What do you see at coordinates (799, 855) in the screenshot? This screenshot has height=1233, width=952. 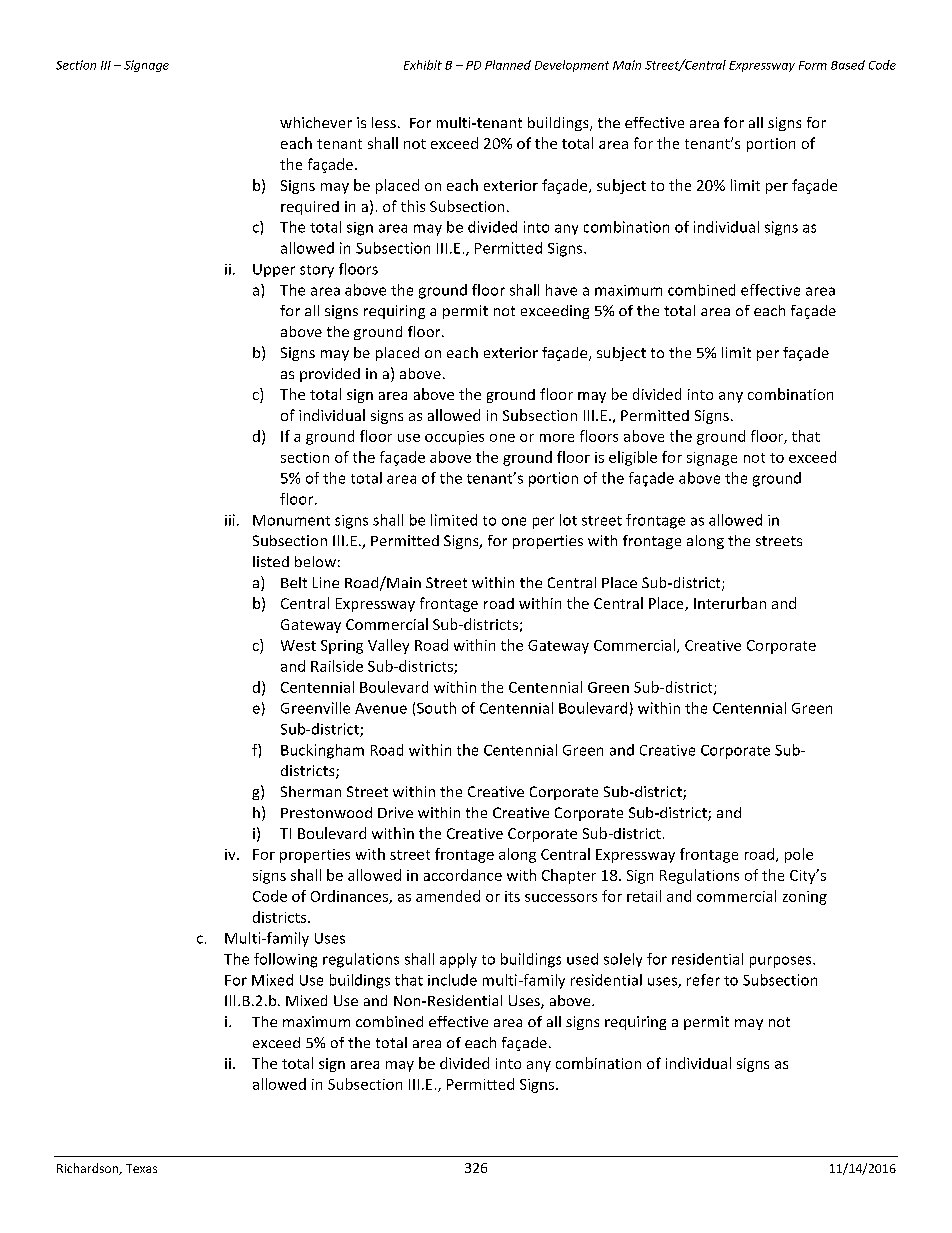 I see `pole` at bounding box center [799, 855].
